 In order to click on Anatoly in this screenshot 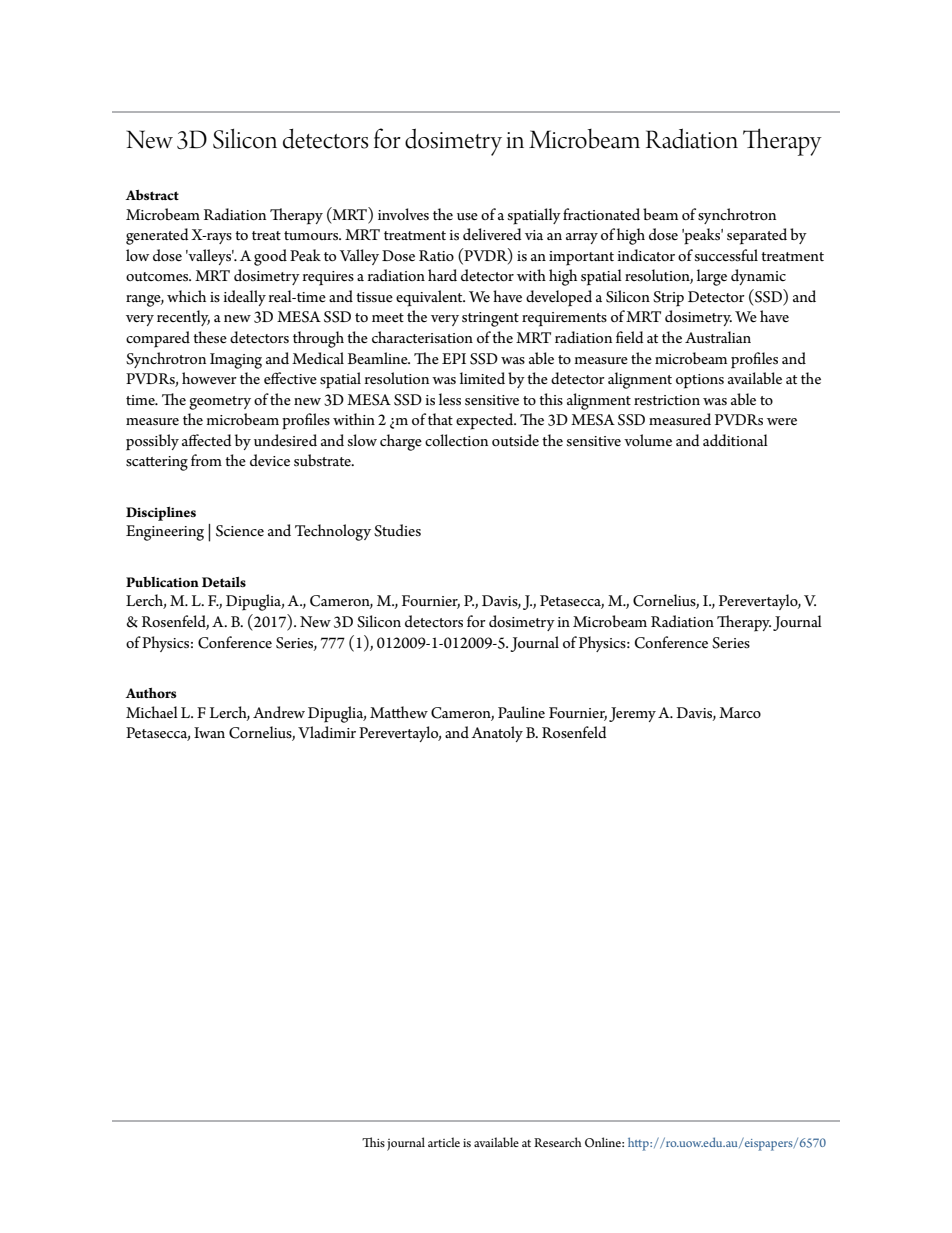, I will do `click(497, 734)`.
